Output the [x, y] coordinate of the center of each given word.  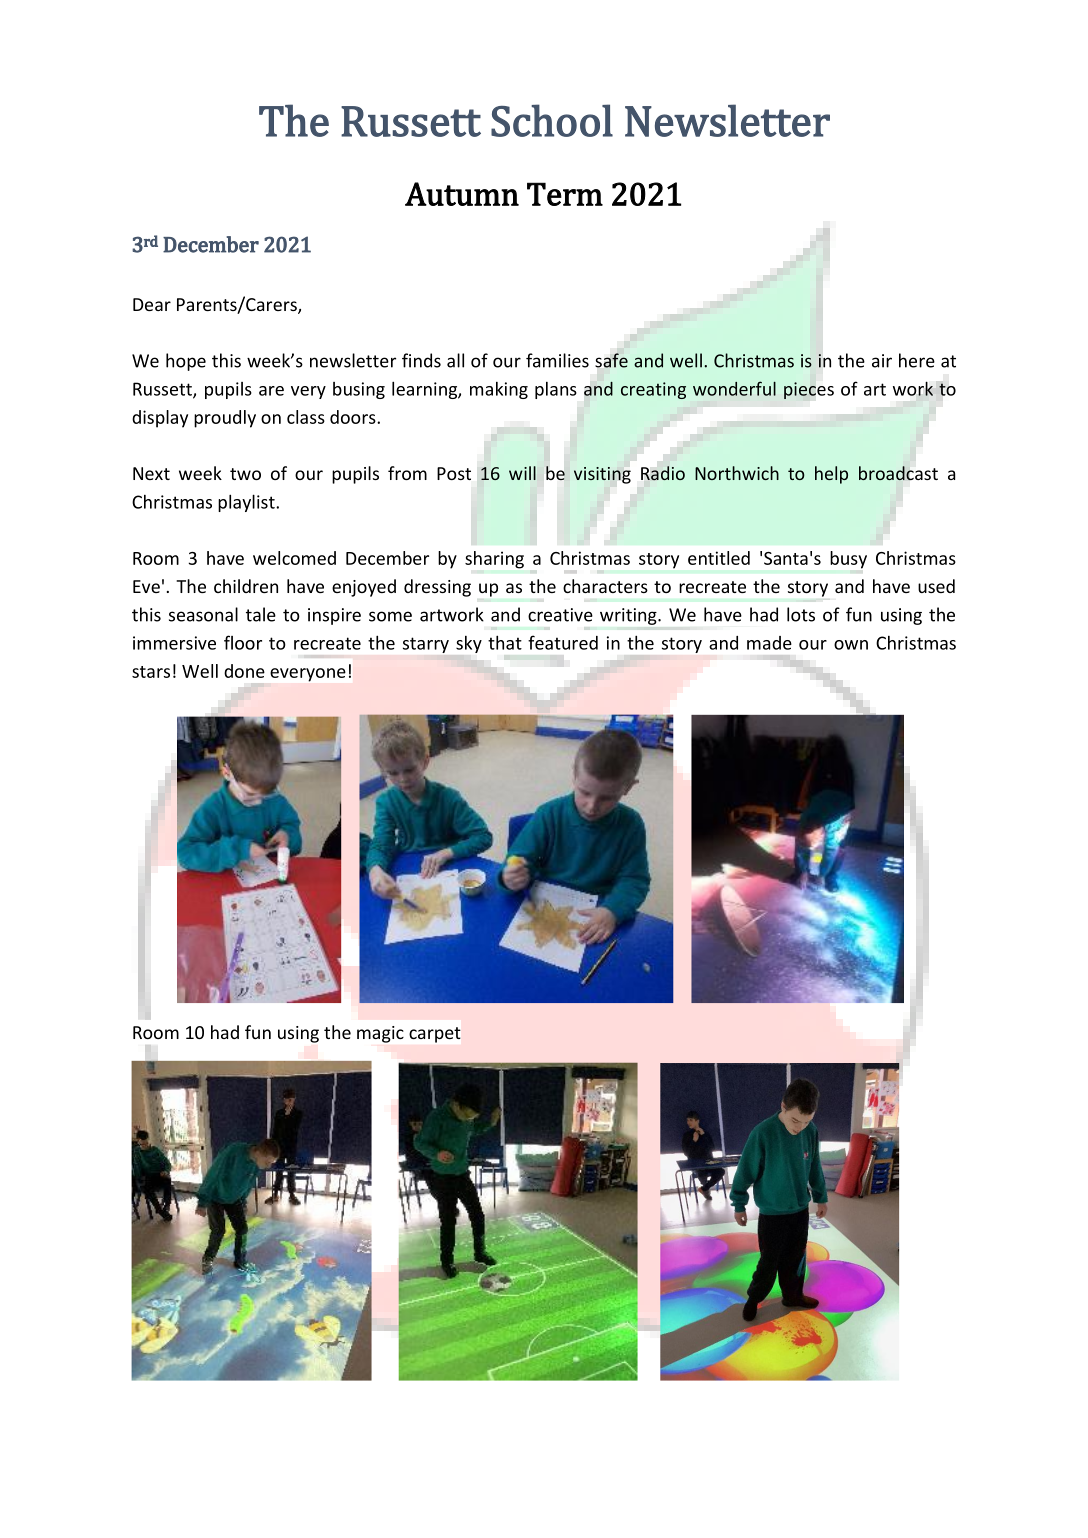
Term [565, 194]
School [552, 120]
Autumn [462, 194]
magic [380, 1034]
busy [848, 560]
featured [563, 642]
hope [186, 362]
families [557, 360]
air [882, 361]
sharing [494, 560]
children [246, 586]
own [851, 645]
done [244, 671]
